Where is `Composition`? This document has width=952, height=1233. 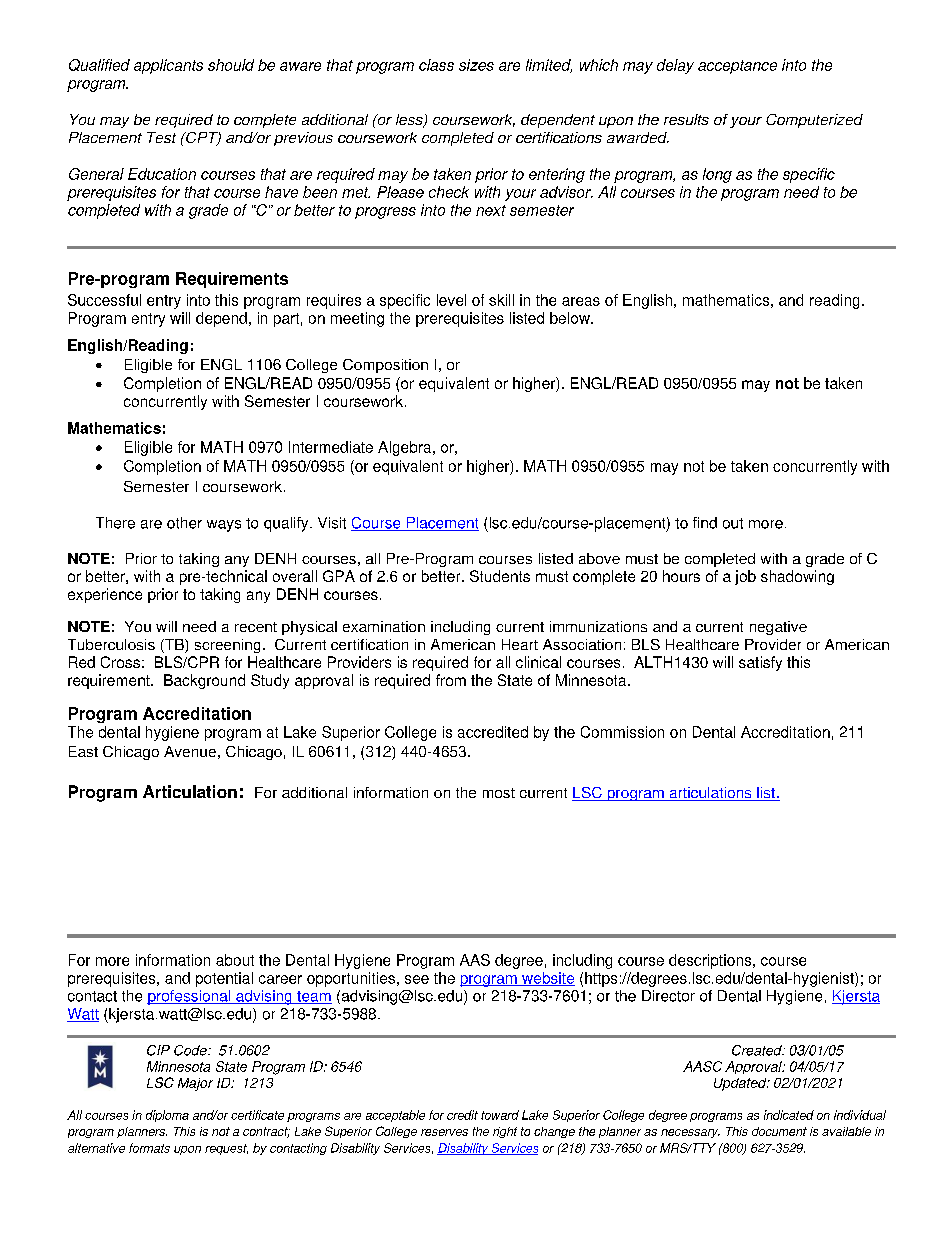 Composition is located at coordinates (385, 366).
